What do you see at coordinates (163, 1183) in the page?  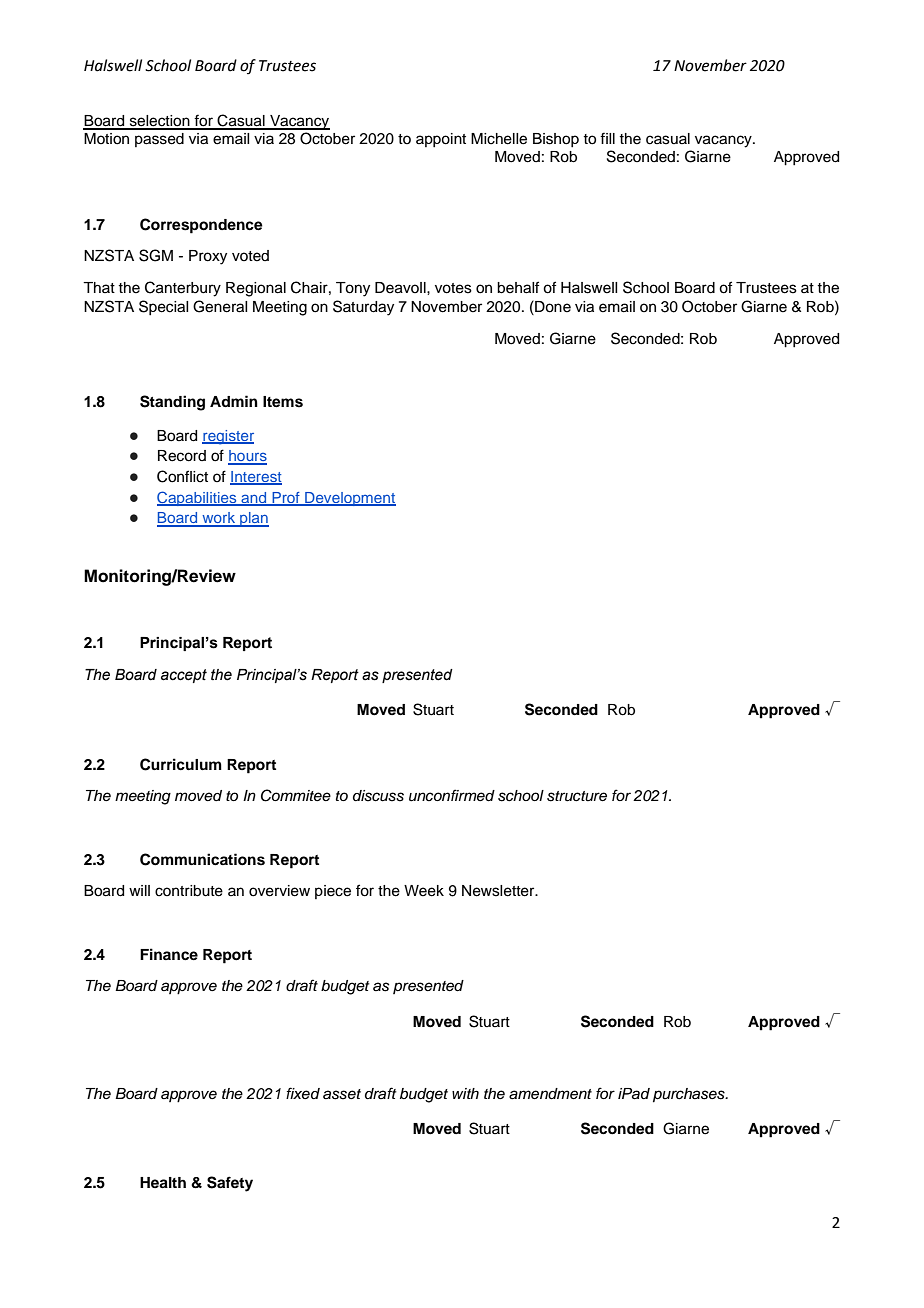 I see `Health` at bounding box center [163, 1183].
